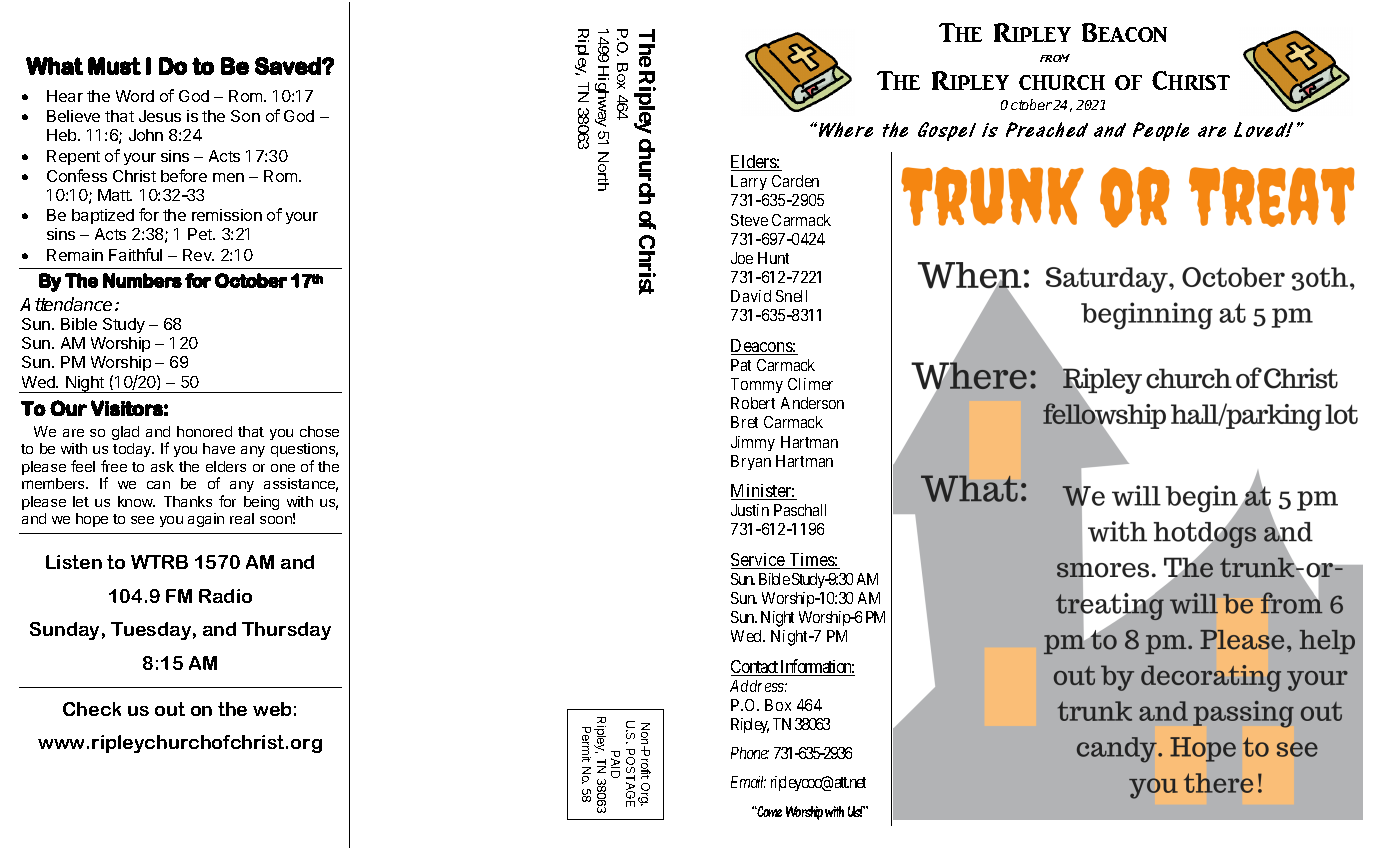 The width and height of the screenshot is (1400, 850). Describe the element at coordinates (135, 96) in the screenshot. I see `Word` at that location.
